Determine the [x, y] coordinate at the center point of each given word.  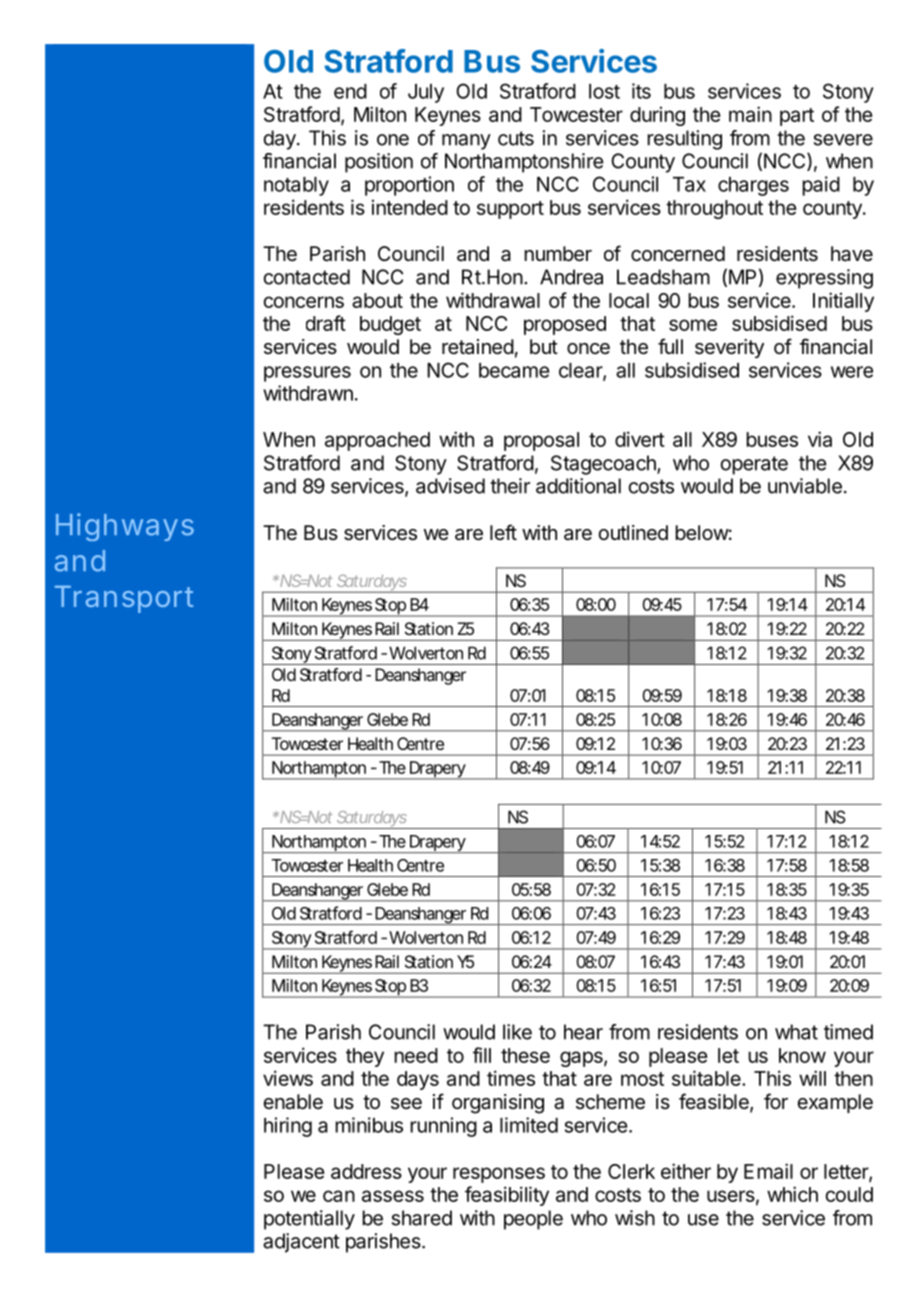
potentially [309, 1220]
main [750, 114]
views [288, 1078]
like [517, 1032]
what [796, 1032]
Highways [125, 527]
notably [296, 186]
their [510, 486]
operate [754, 465]
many [466, 142]
